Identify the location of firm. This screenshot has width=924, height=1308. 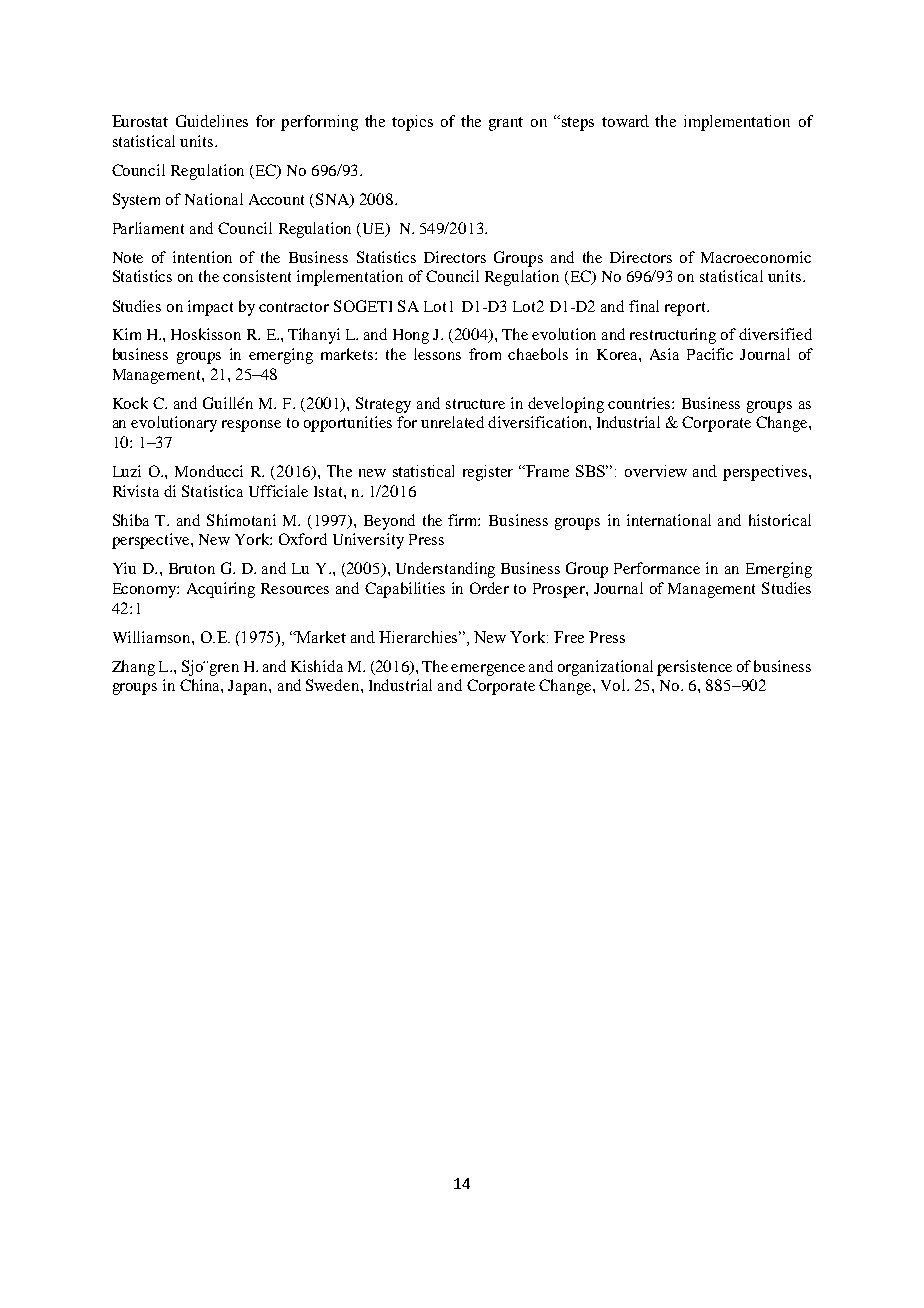
(464, 520).
